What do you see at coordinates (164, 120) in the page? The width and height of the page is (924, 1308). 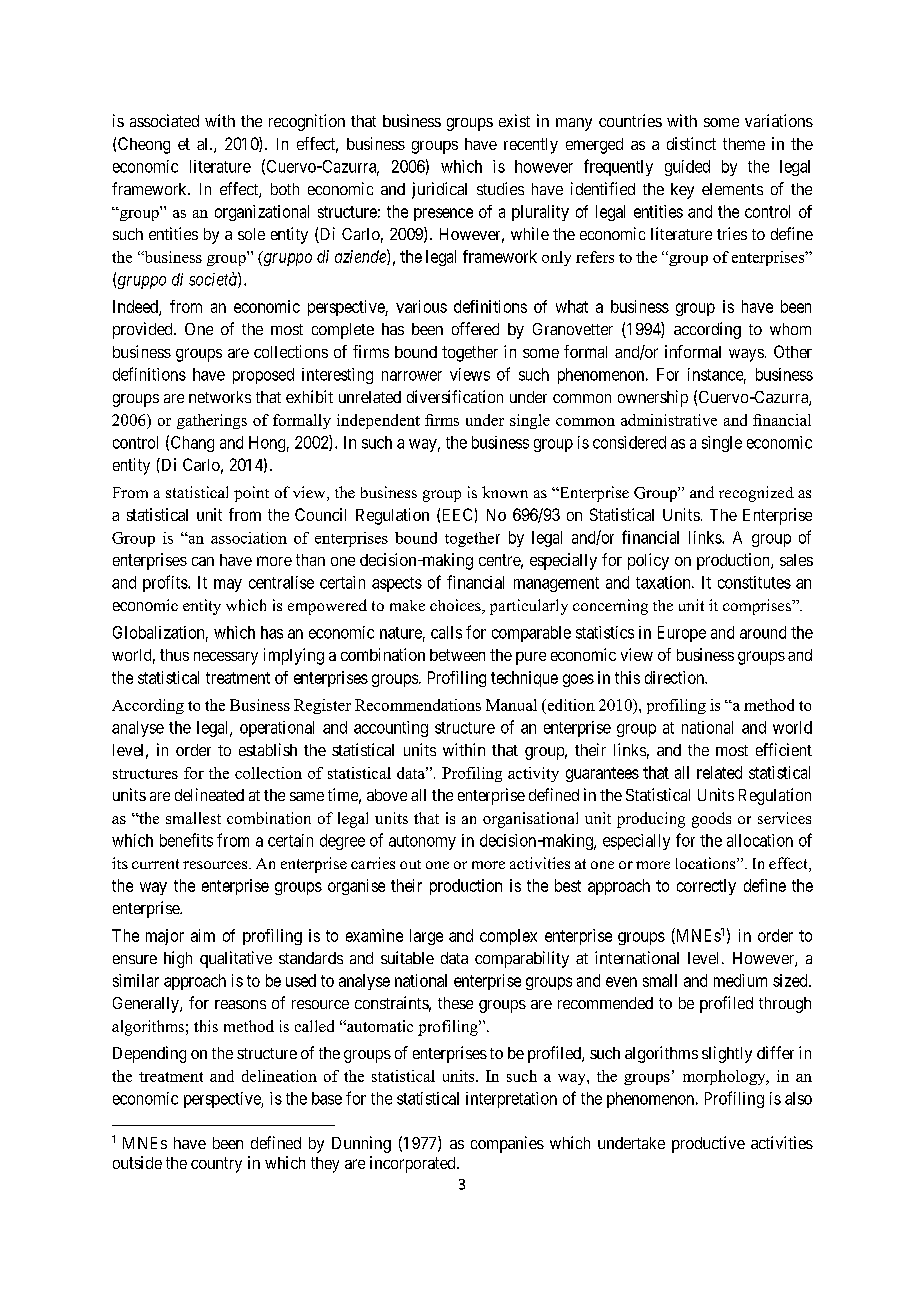 I see `associated` at bounding box center [164, 120].
